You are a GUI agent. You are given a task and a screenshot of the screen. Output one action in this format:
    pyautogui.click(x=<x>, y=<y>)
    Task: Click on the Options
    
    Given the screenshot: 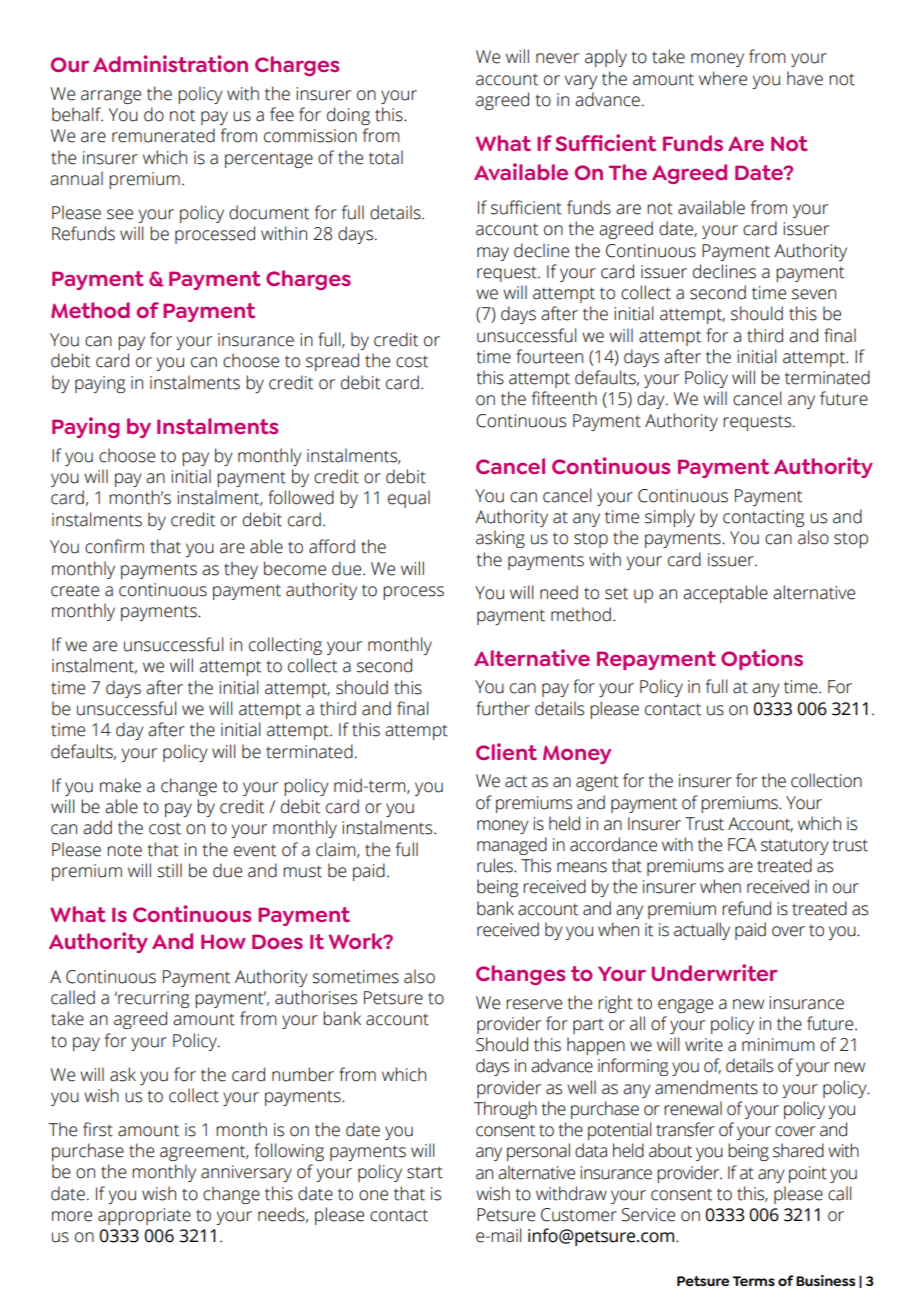 What is the action you would take?
    pyautogui.click(x=762, y=659)
